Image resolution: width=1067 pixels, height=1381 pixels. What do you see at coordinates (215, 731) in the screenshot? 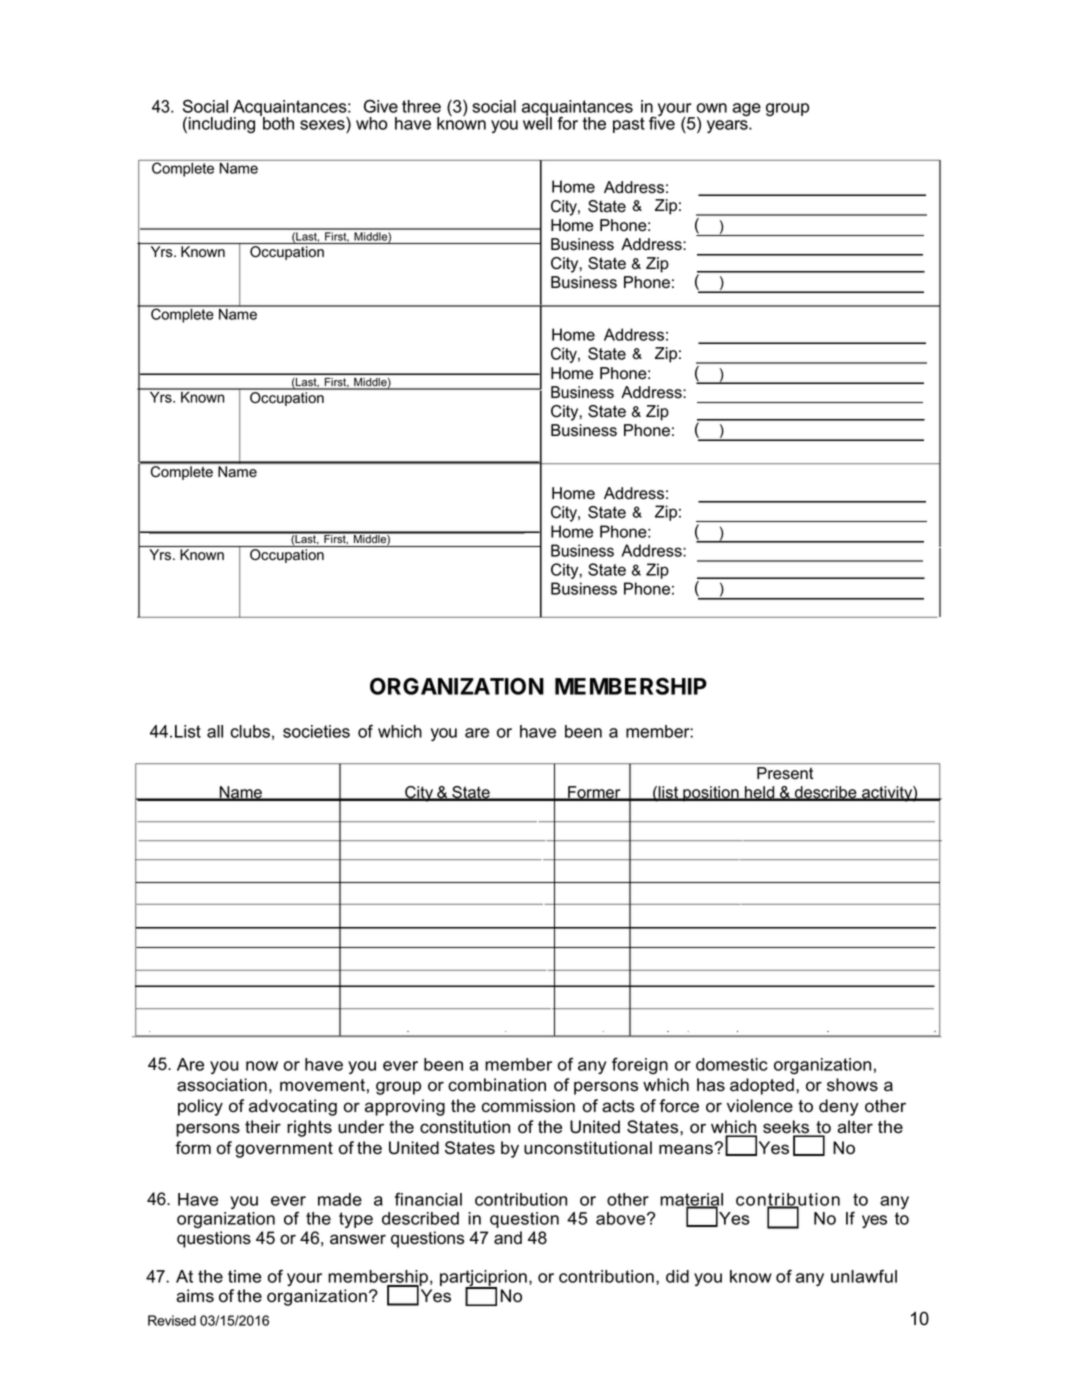
I see `all` at bounding box center [215, 731].
